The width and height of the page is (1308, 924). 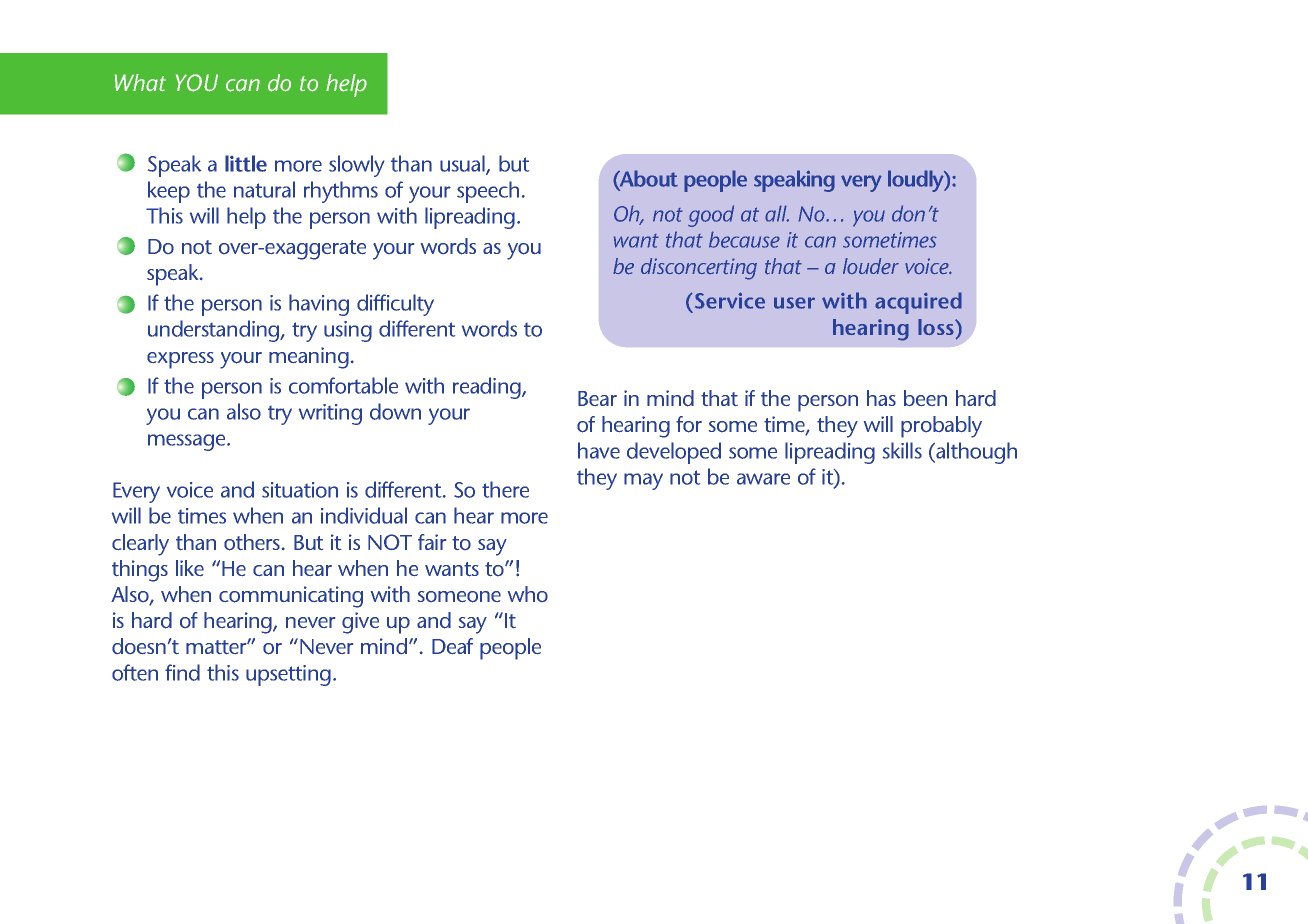 What do you see at coordinates (140, 82) in the page?
I see `What` at bounding box center [140, 82].
